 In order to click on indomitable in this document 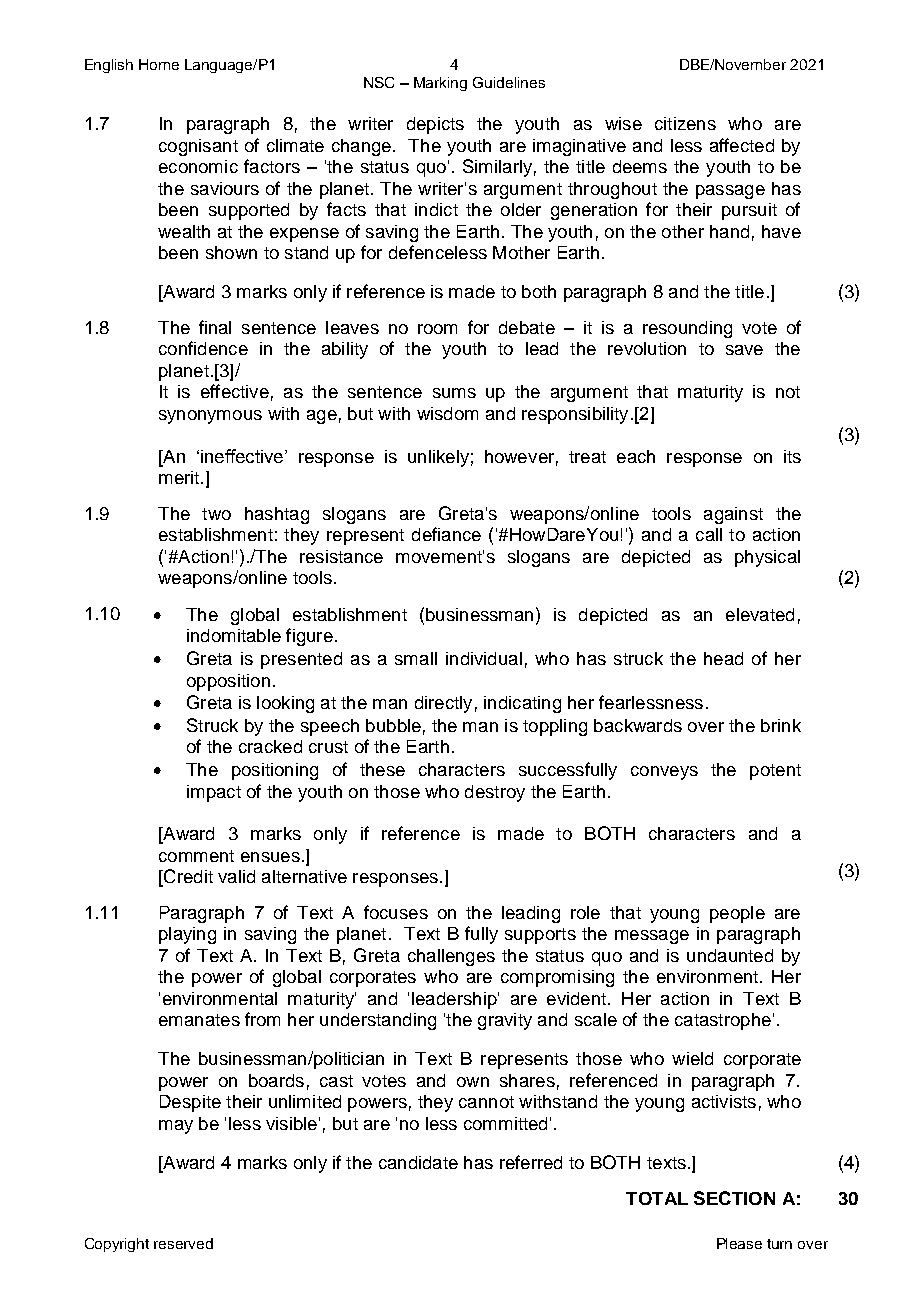, I will do `click(234, 635)`.
